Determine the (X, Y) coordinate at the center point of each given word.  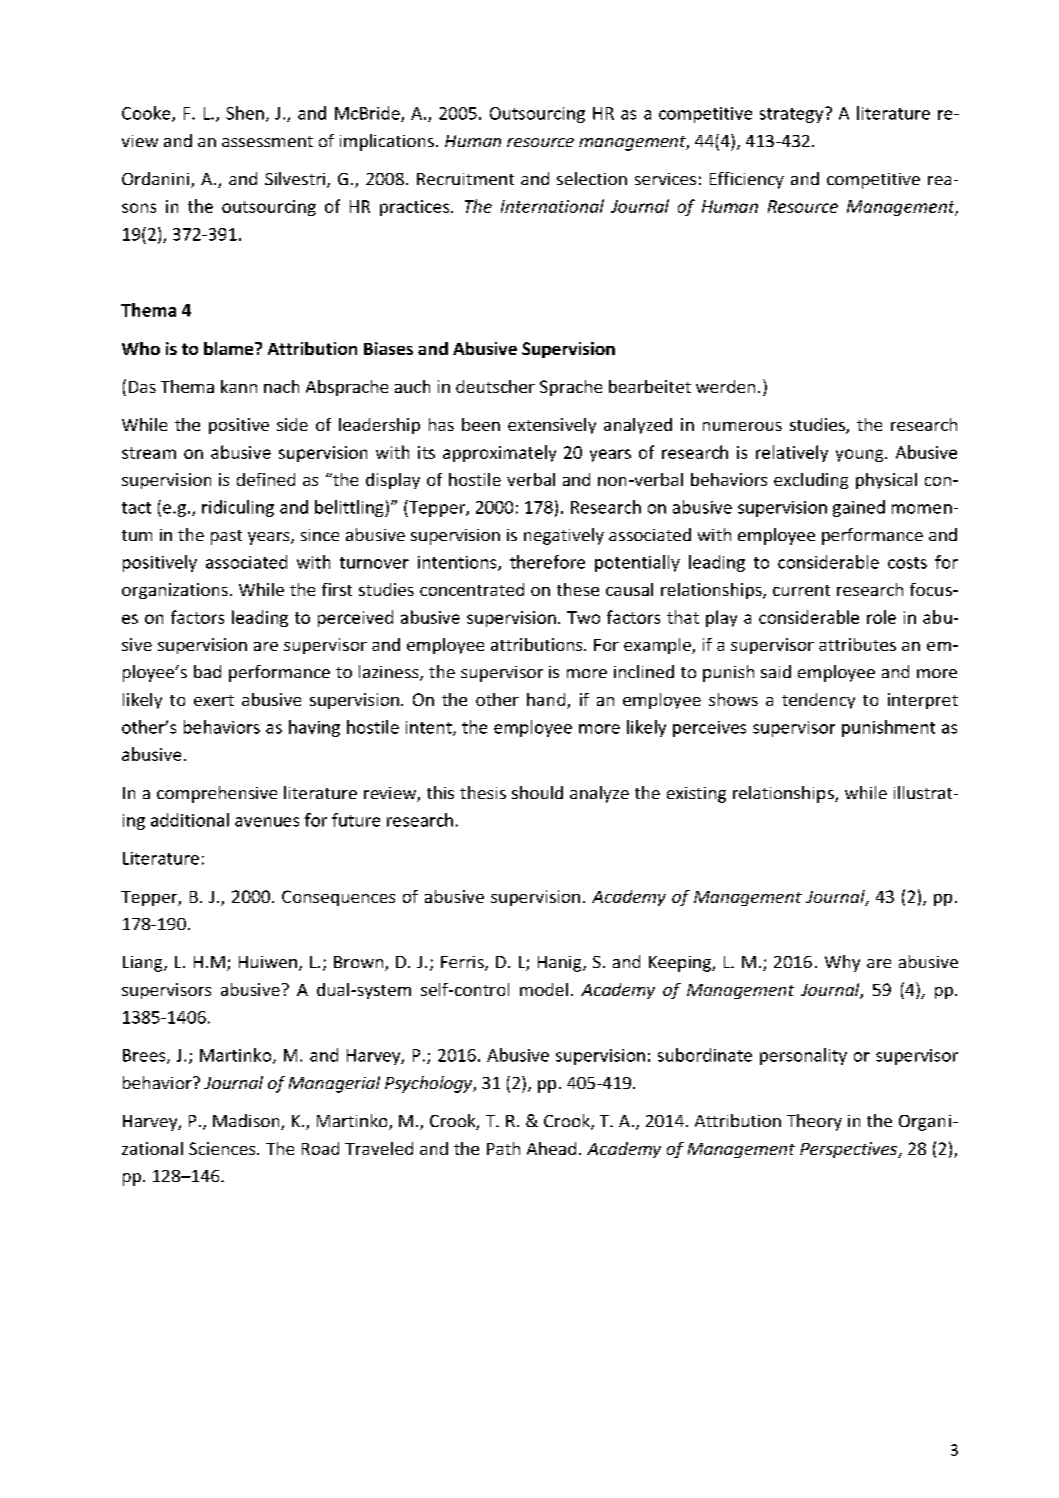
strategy (793, 115)
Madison (247, 1122)
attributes (857, 644)
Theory (814, 1122)
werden (725, 386)
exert (214, 700)
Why (842, 963)
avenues (267, 822)
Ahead (551, 1148)
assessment (267, 141)
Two (583, 617)
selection (592, 178)
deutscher (495, 386)
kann (239, 386)
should (537, 792)
